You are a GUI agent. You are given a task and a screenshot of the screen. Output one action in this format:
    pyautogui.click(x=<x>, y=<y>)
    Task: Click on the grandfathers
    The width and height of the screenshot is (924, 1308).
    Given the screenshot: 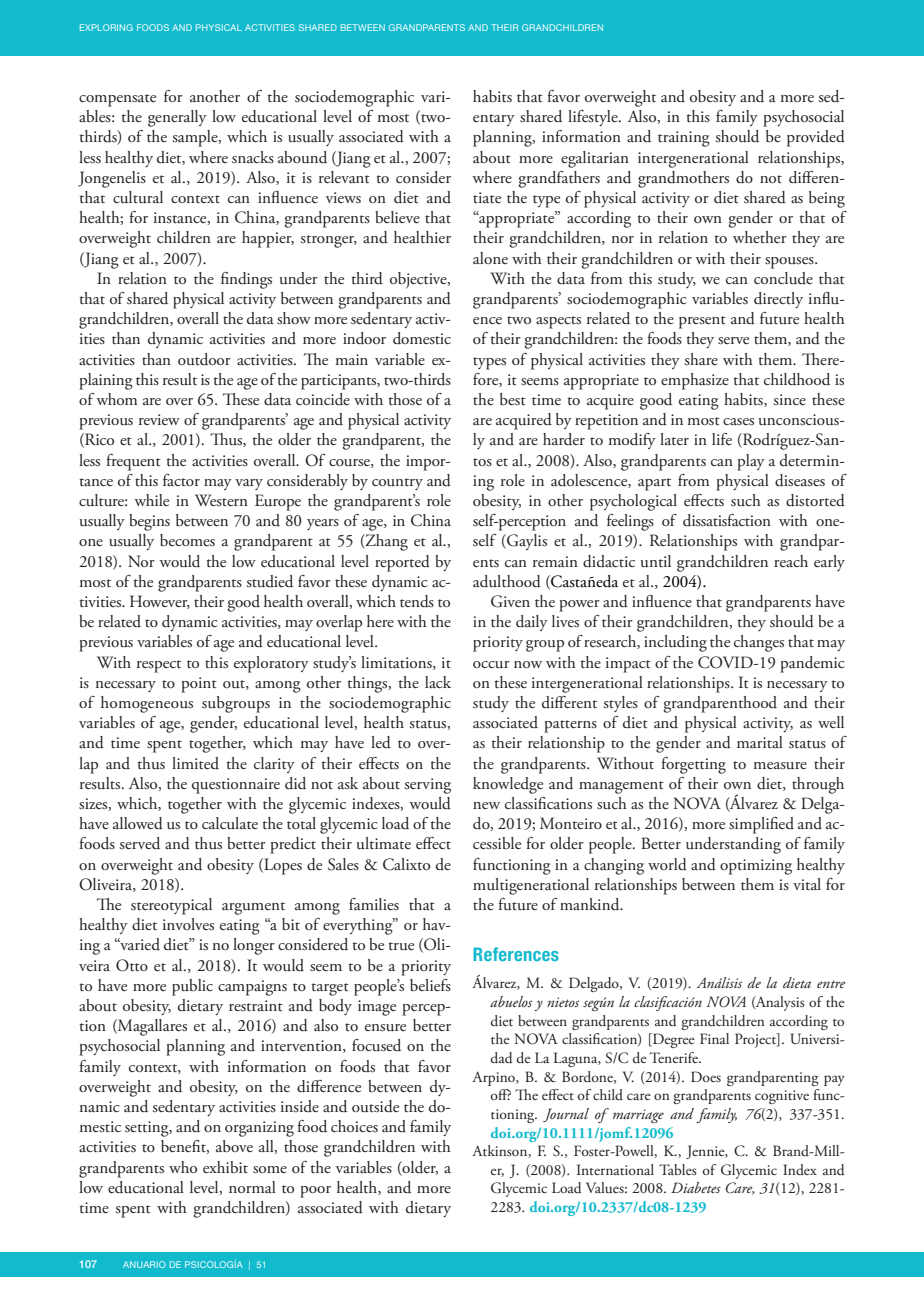 What is the action you would take?
    pyautogui.click(x=559, y=179)
